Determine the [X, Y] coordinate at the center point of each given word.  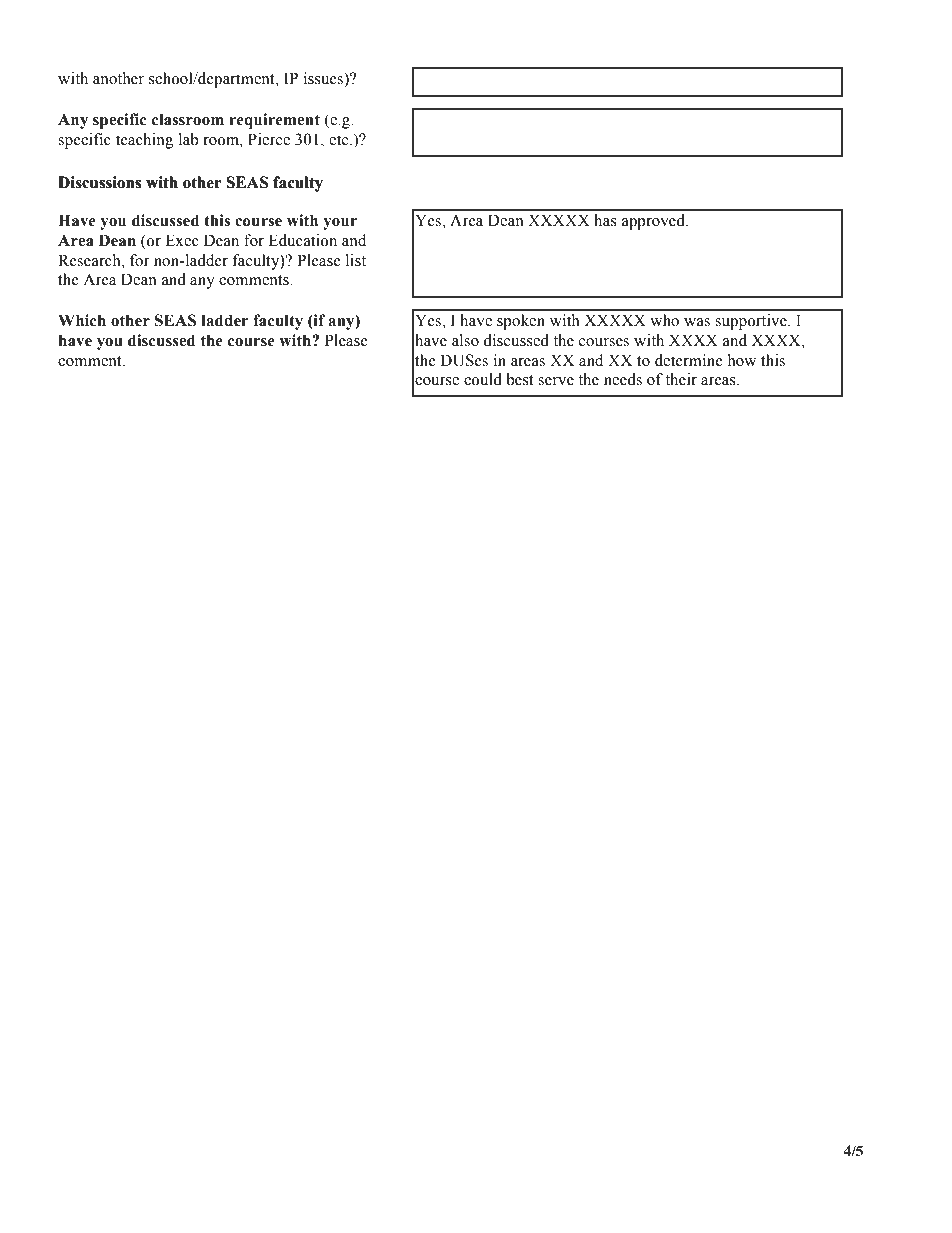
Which [82, 320]
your [340, 224]
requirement [274, 121]
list [356, 260]
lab [189, 139]
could [483, 379]
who [664, 320]
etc [340, 140]
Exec [182, 240]
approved [654, 222]
